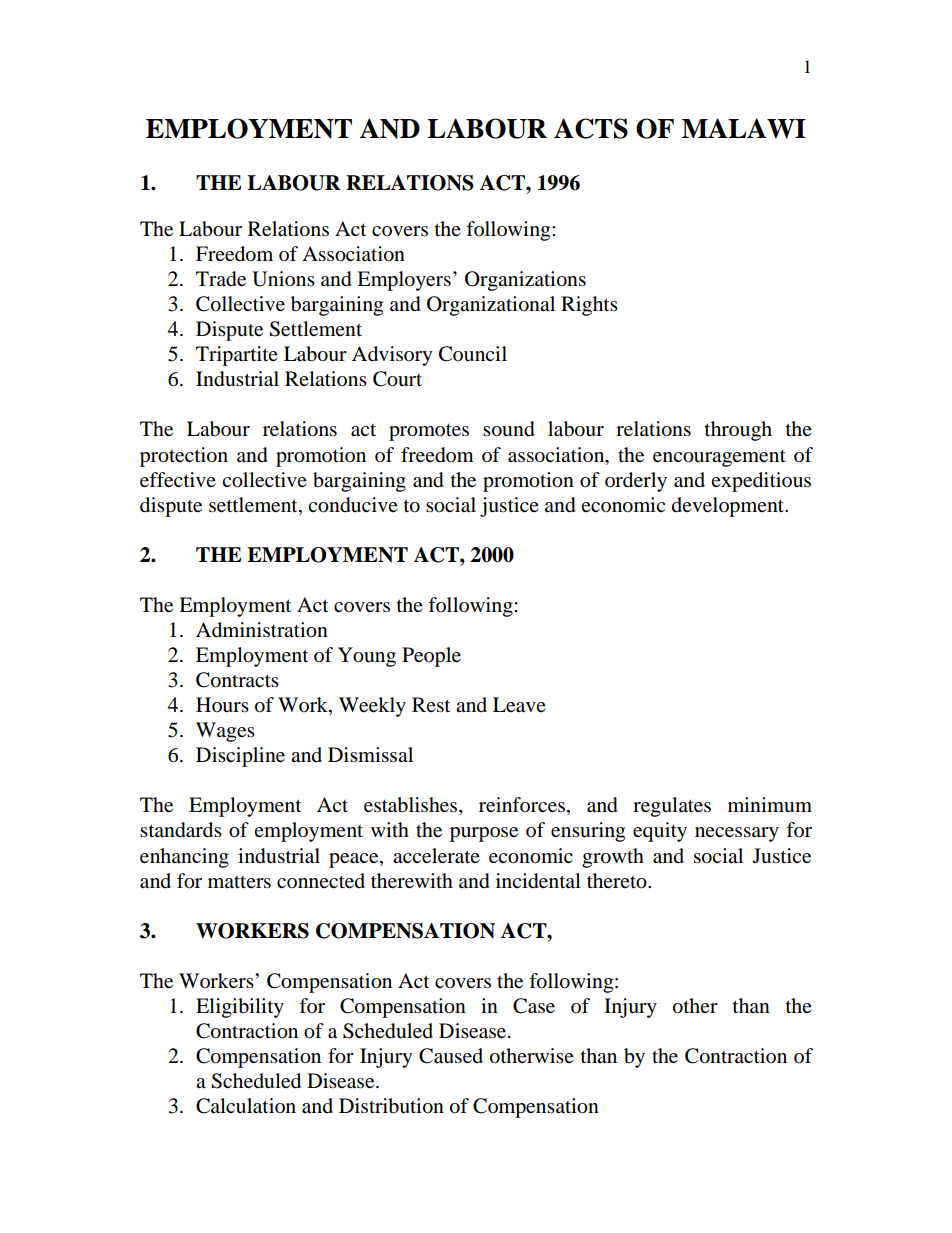  What do you see at coordinates (484, 834) in the document?
I see `purpose` at bounding box center [484, 834].
